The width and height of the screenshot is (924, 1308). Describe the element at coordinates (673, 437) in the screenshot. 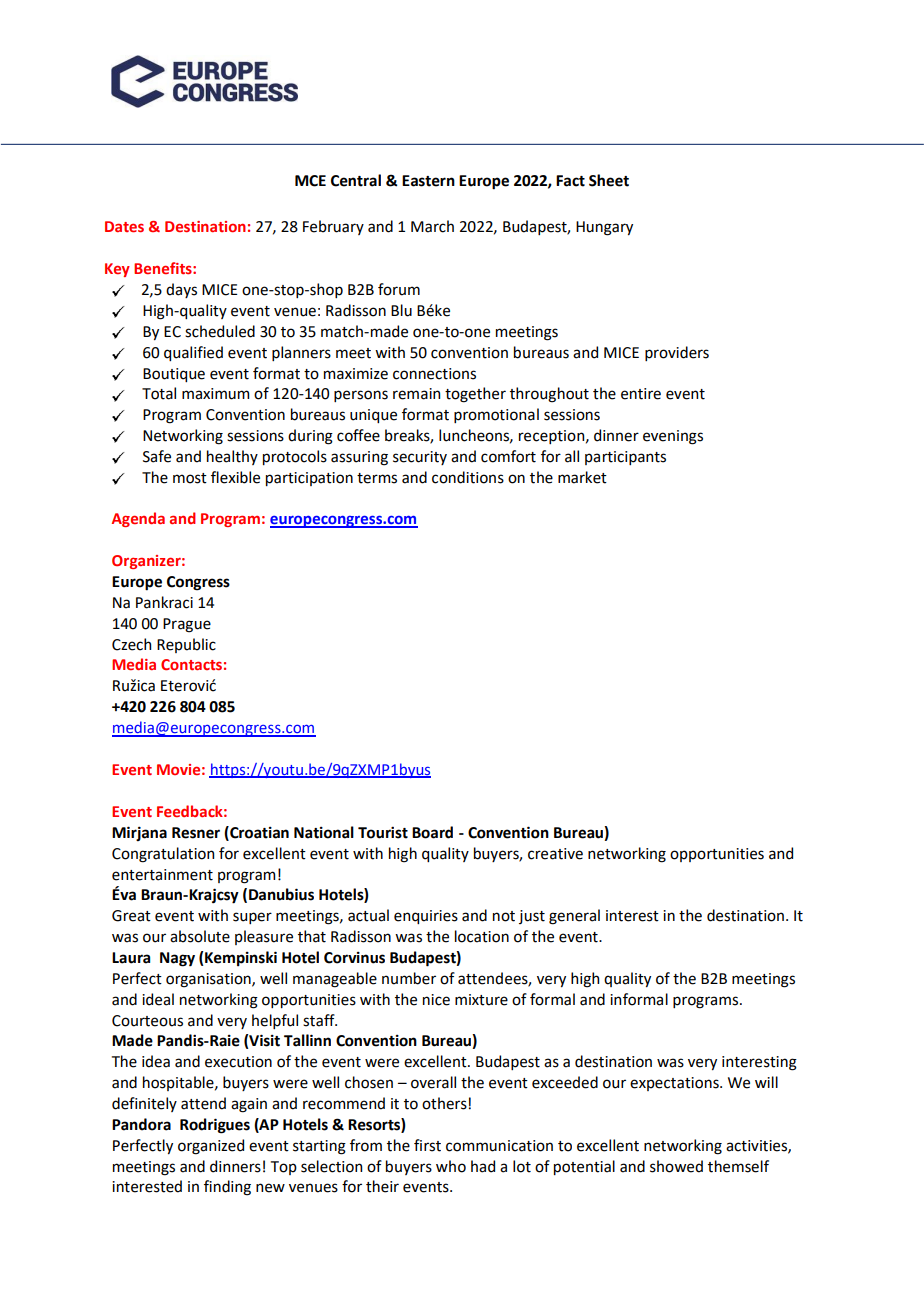

I see `evenings` at that location.
